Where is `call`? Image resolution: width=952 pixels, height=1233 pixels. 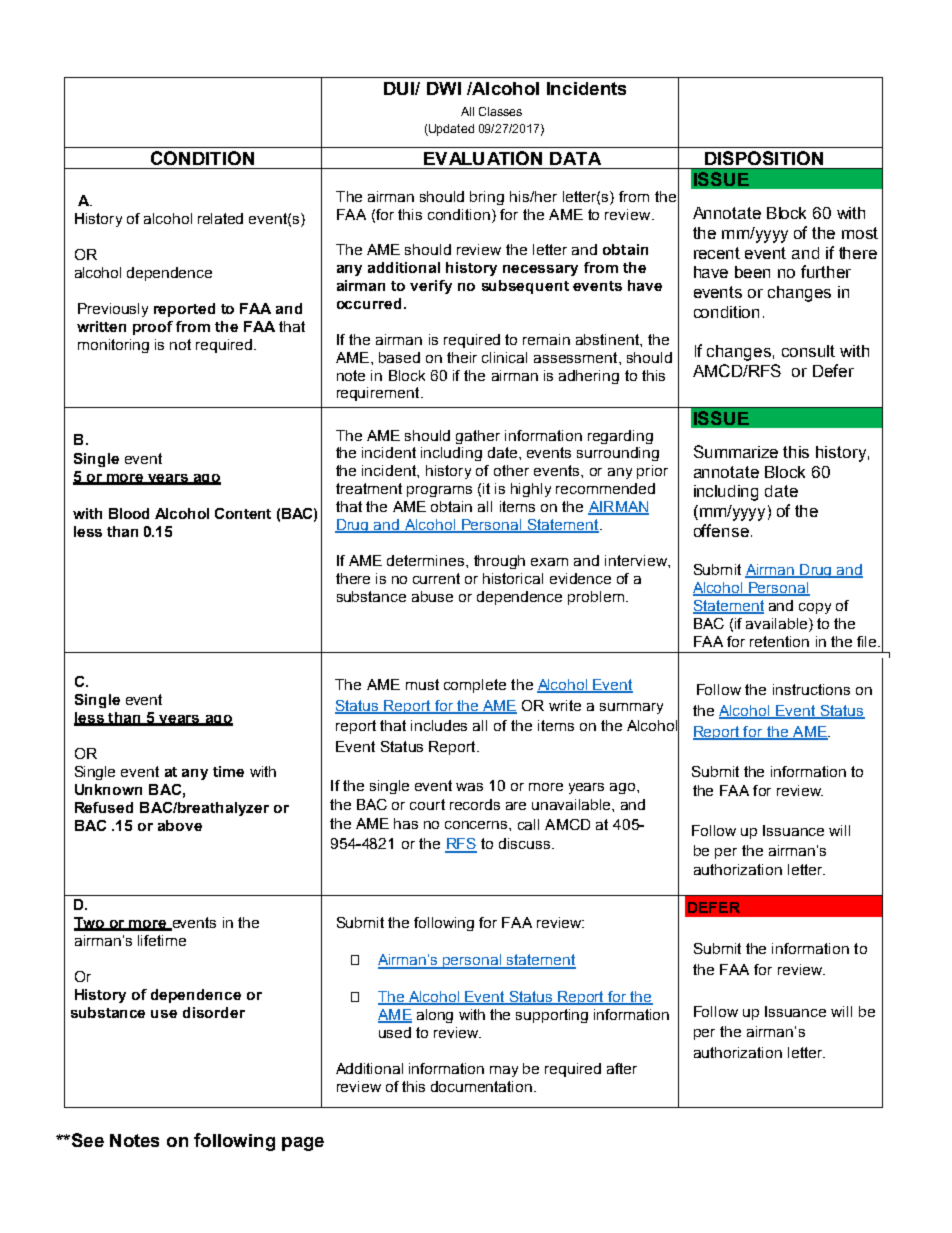 call is located at coordinates (528, 824).
